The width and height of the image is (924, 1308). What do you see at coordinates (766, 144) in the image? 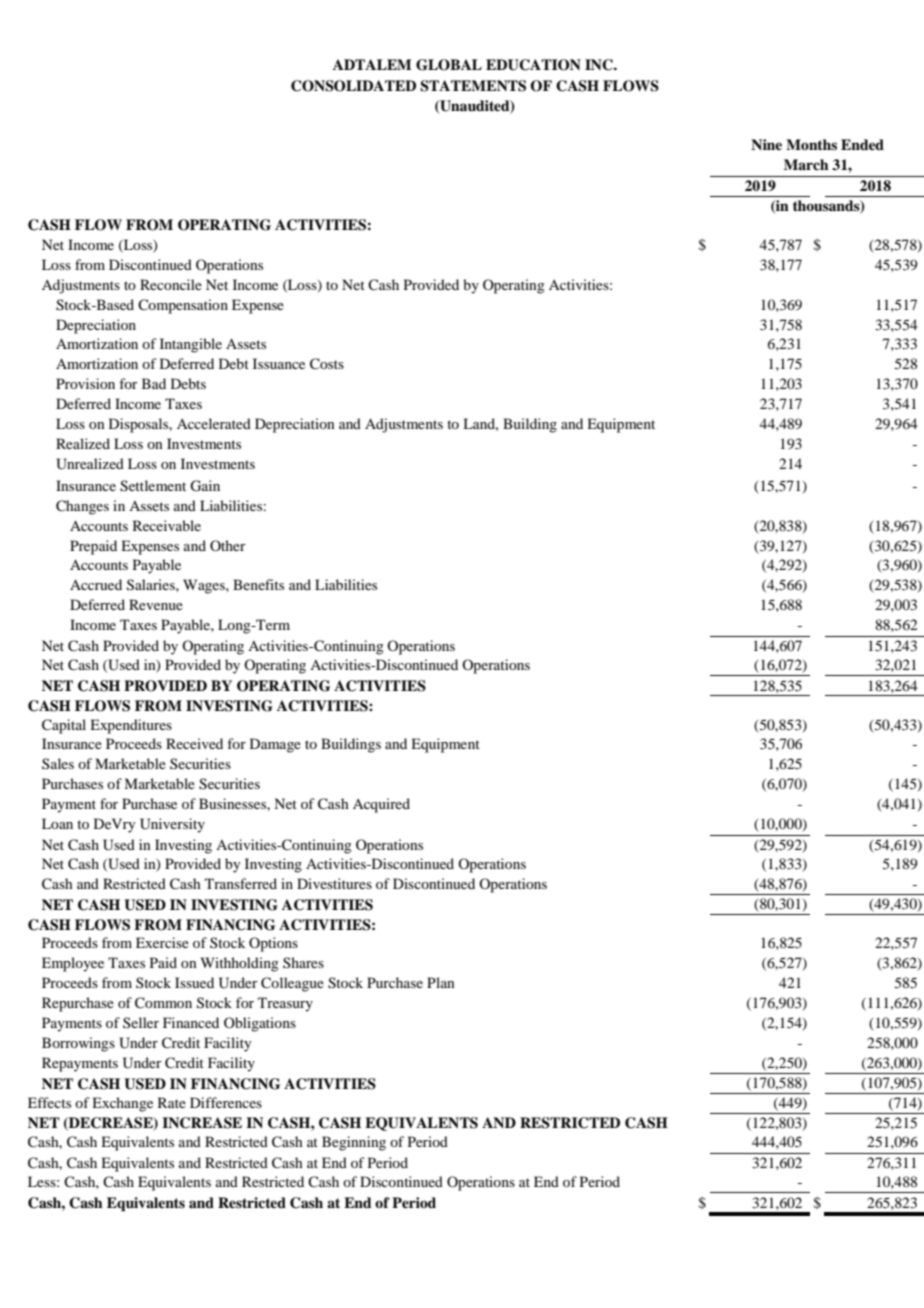
I see `Nine` at bounding box center [766, 144].
